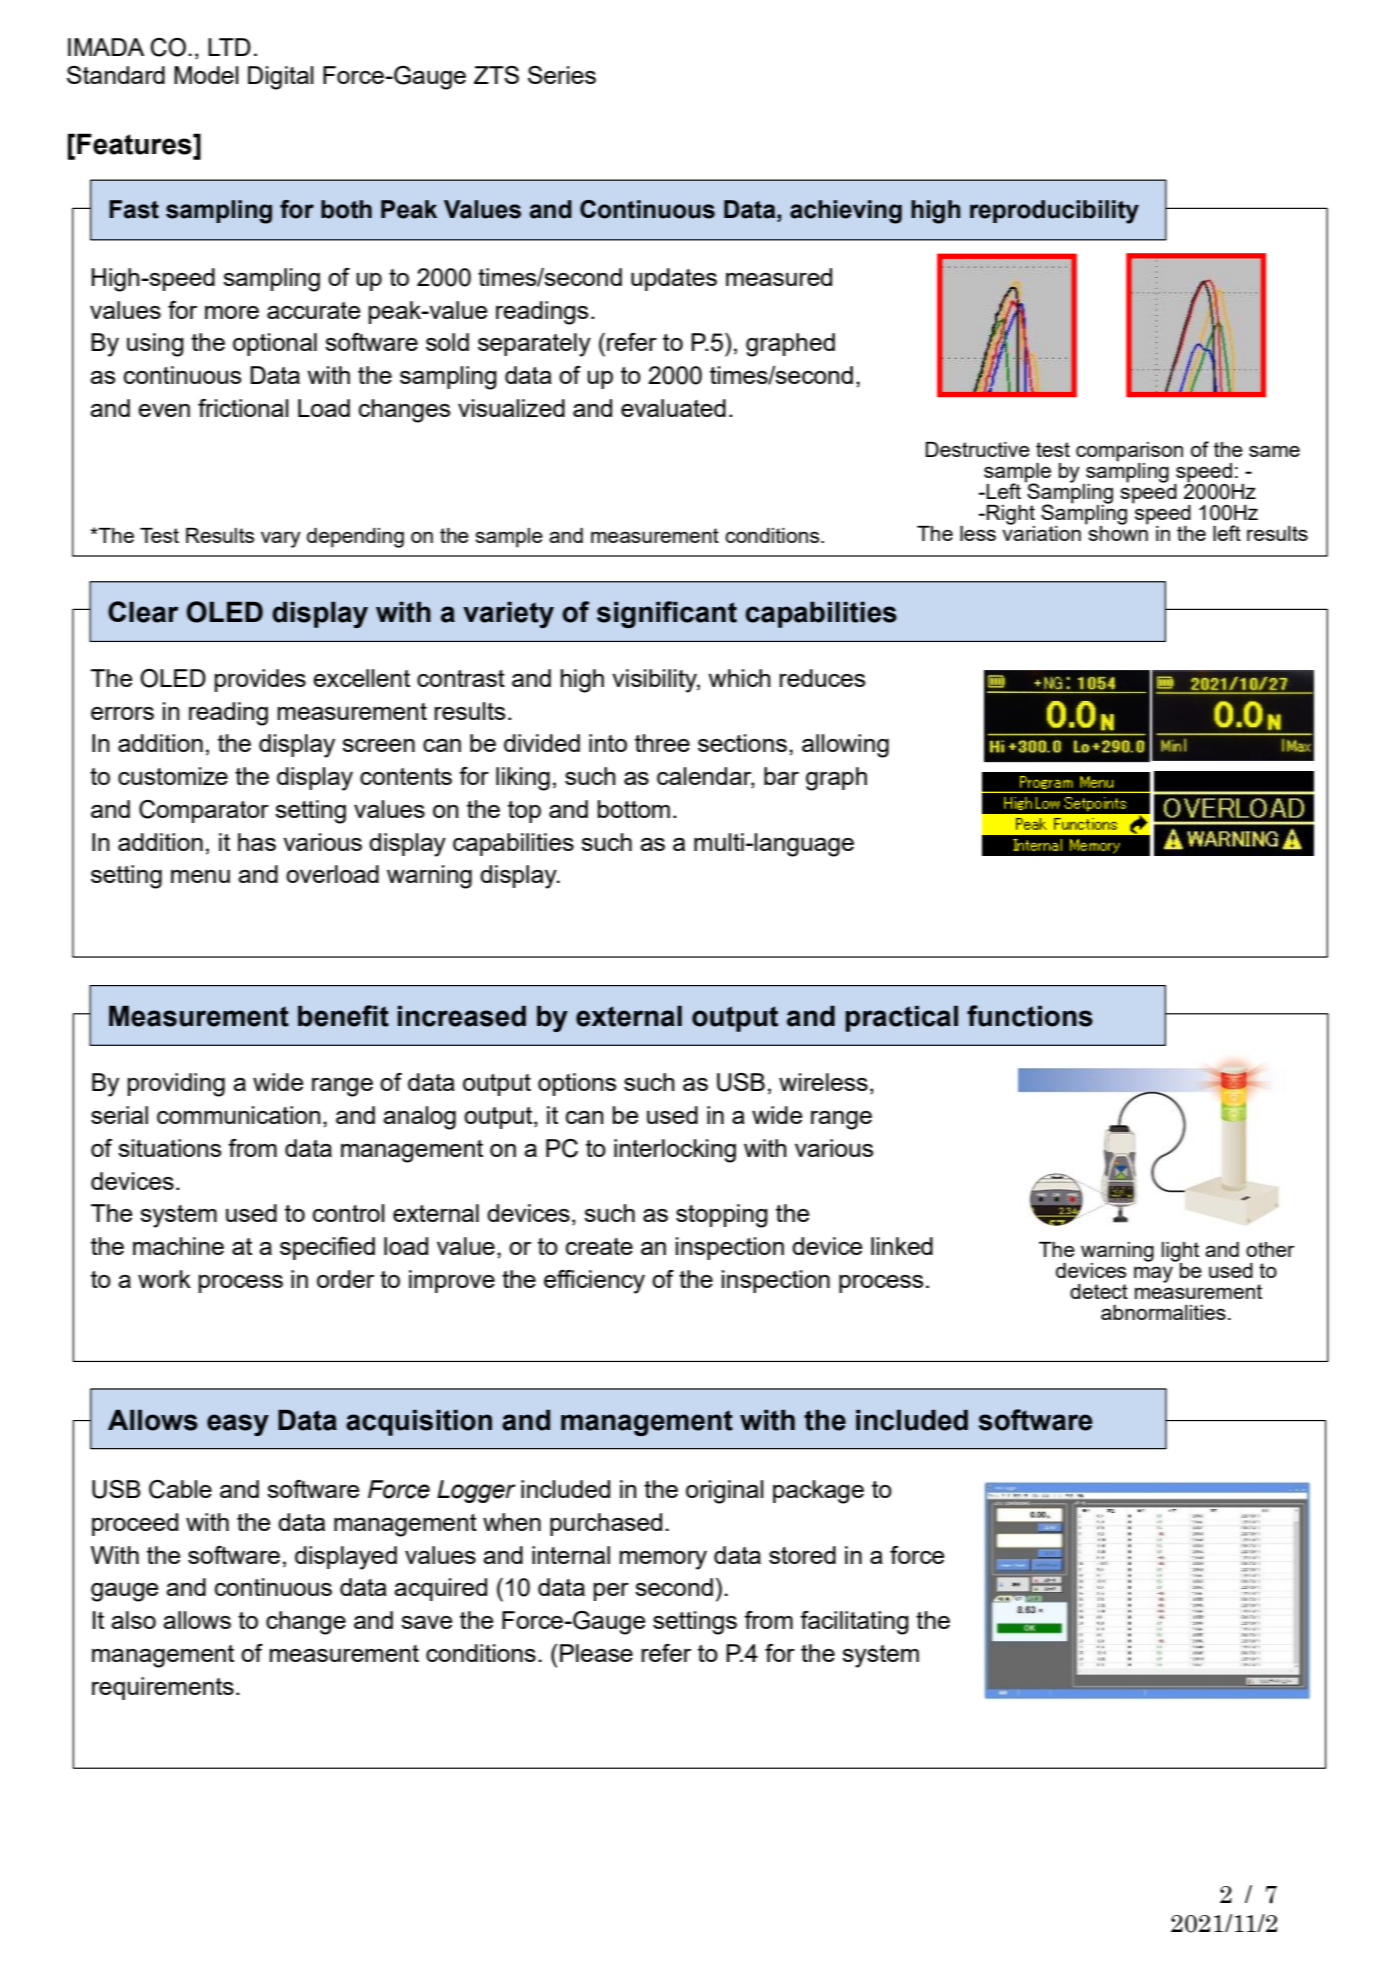 This screenshot has width=1394, height=1971. I want to click on bottom, so click(634, 809).
